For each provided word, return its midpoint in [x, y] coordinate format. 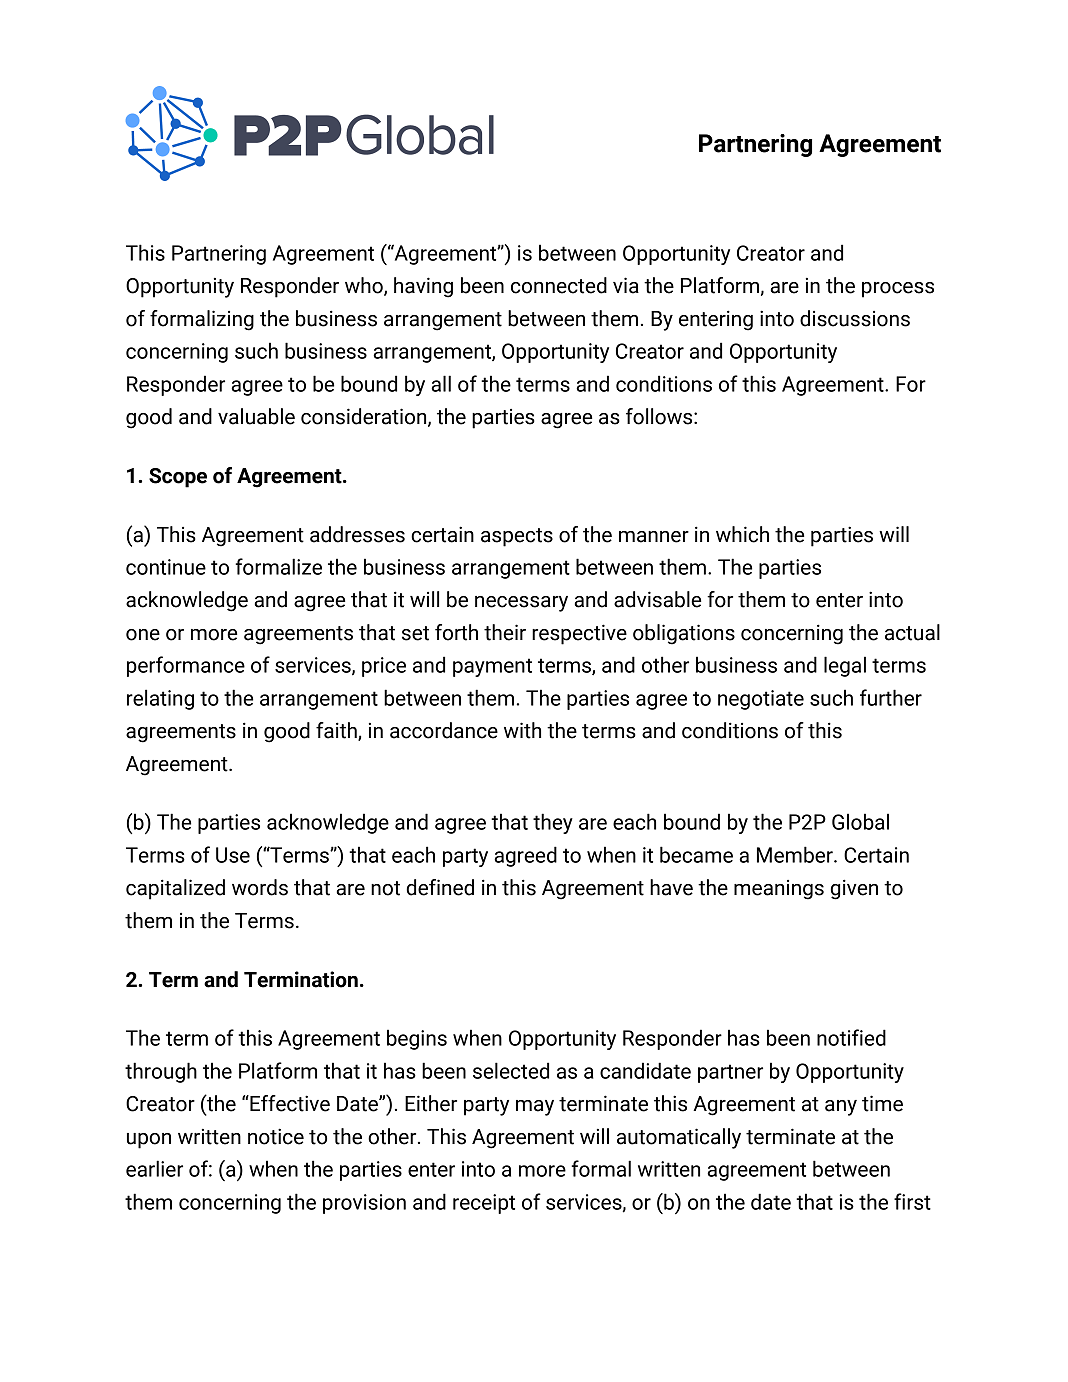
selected [511, 1070]
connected [559, 285]
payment [492, 667]
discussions [855, 318]
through [161, 1072]
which [742, 534]
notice [276, 1136]
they [553, 823]
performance [186, 666]
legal [845, 666]
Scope [178, 478]
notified [851, 1037]
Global [860, 821]
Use [233, 855]
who [365, 286]
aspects [517, 537]
